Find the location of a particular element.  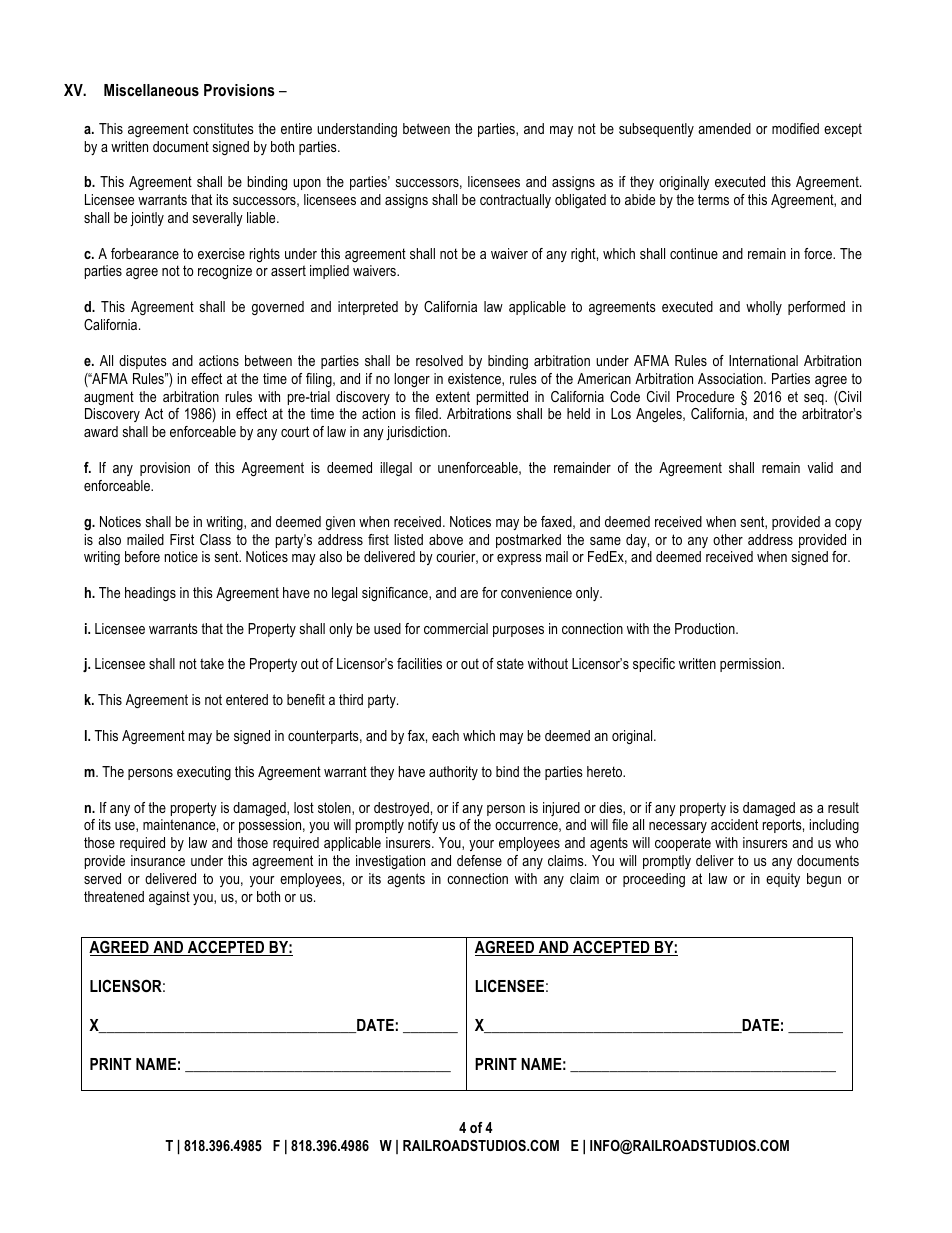

constitutes is located at coordinates (223, 128).
